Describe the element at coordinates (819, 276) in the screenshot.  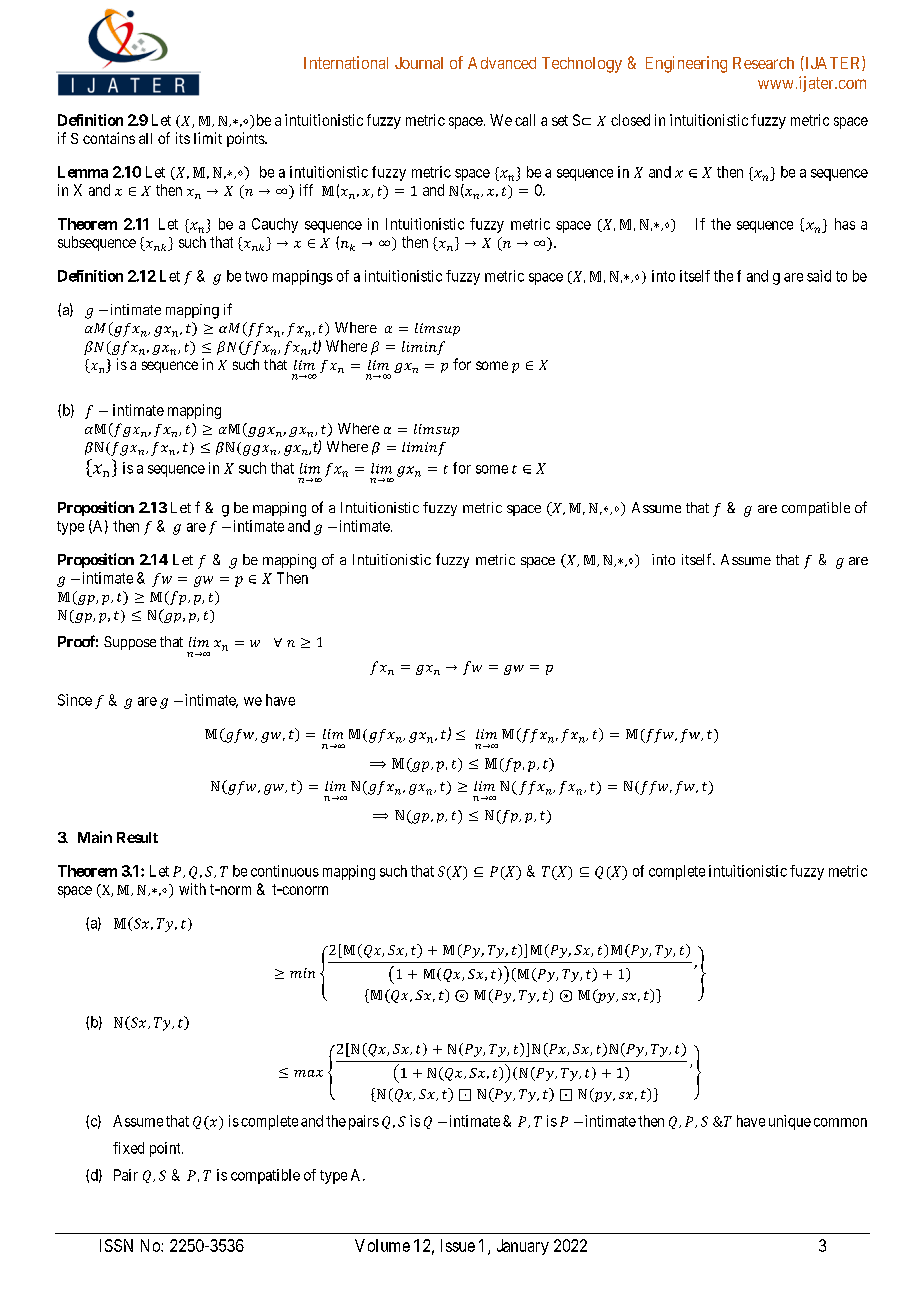
I see `said` at that location.
